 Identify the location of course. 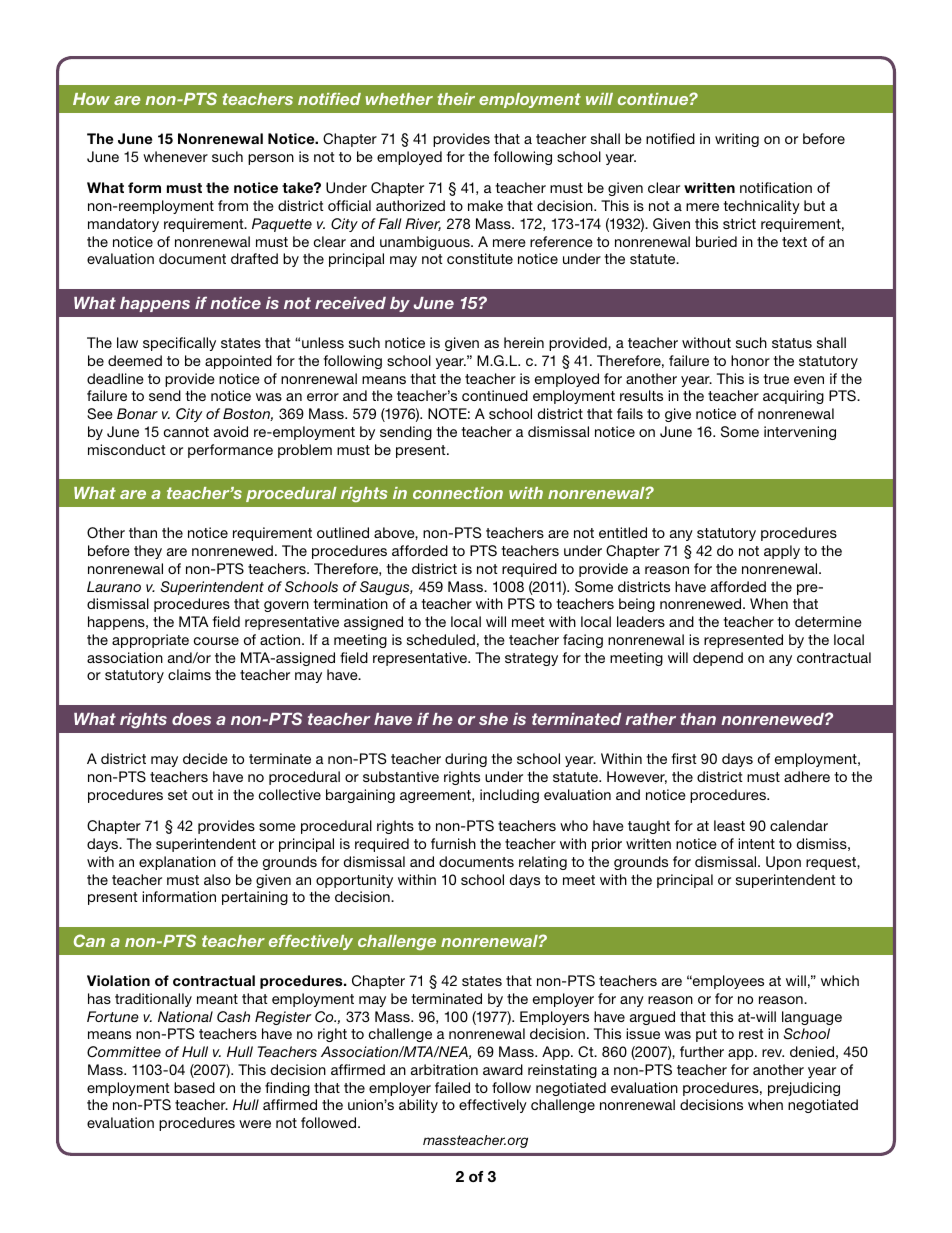
(216, 641).
